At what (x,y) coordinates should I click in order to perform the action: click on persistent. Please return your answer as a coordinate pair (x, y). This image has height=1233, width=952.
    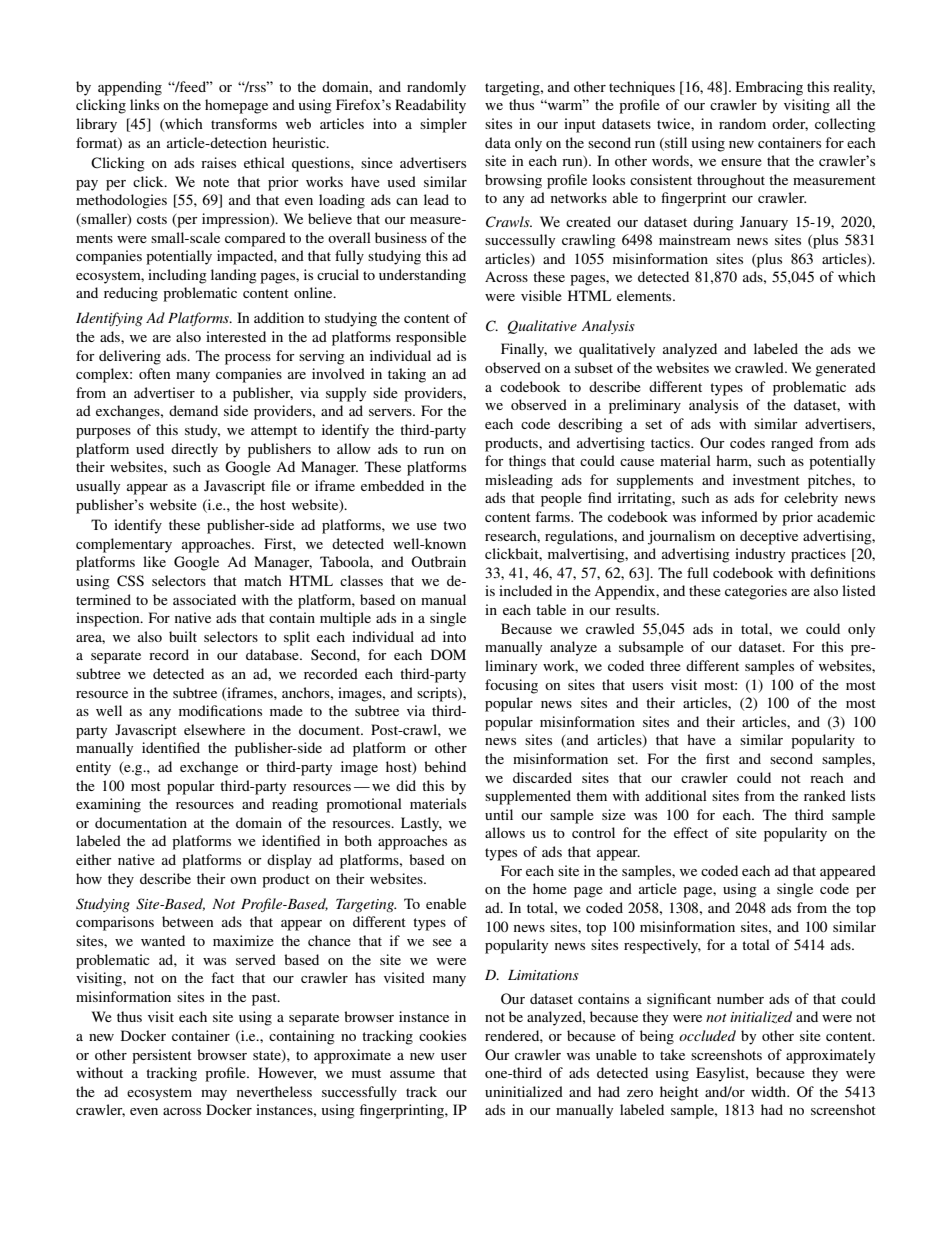
    Looking at the image, I should click on (162, 1056).
